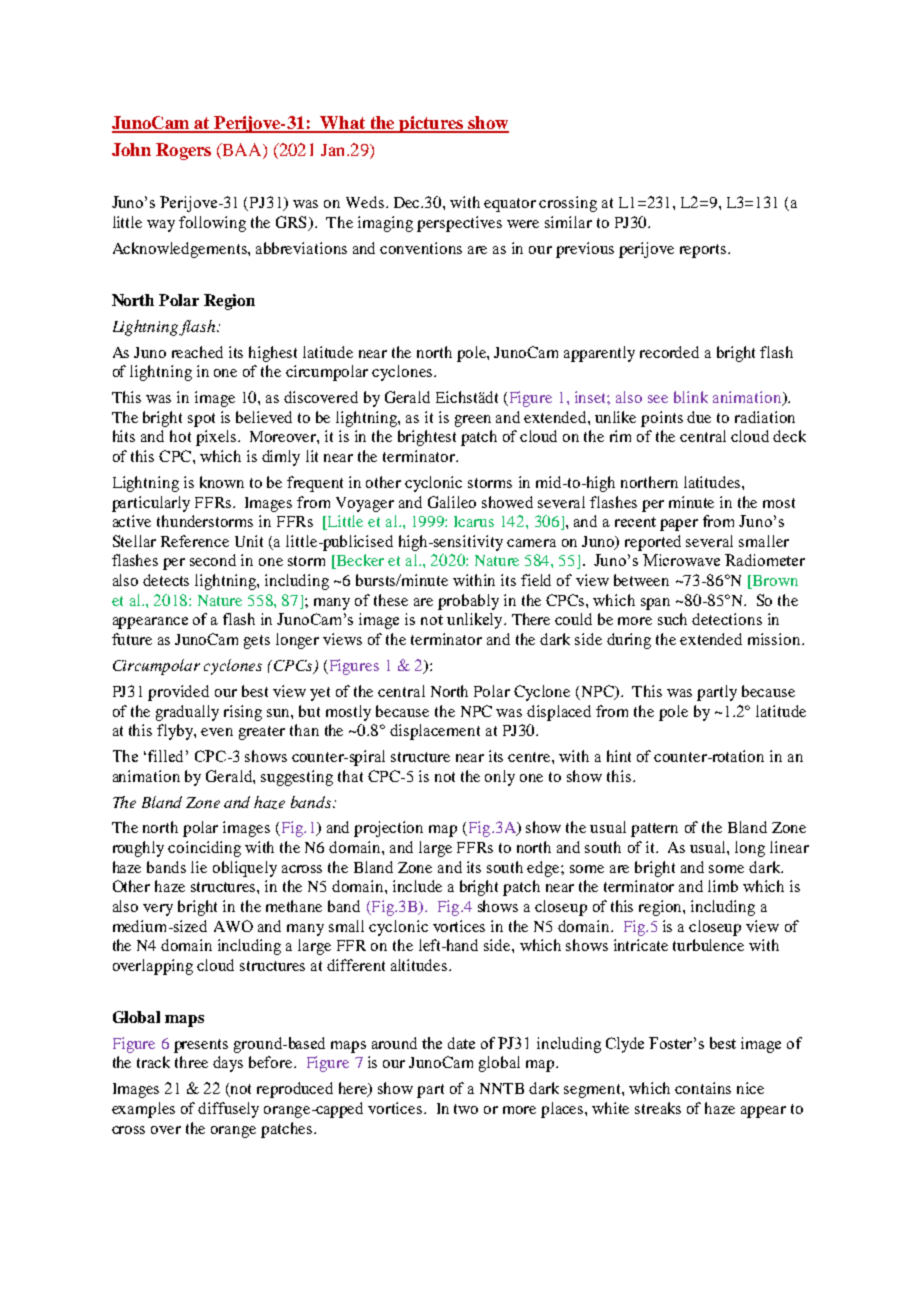 This screenshot has width=924, height=1308. Describe the element at coordinates (183, 151) in the screenshot. I see `Rogers` at that location.
